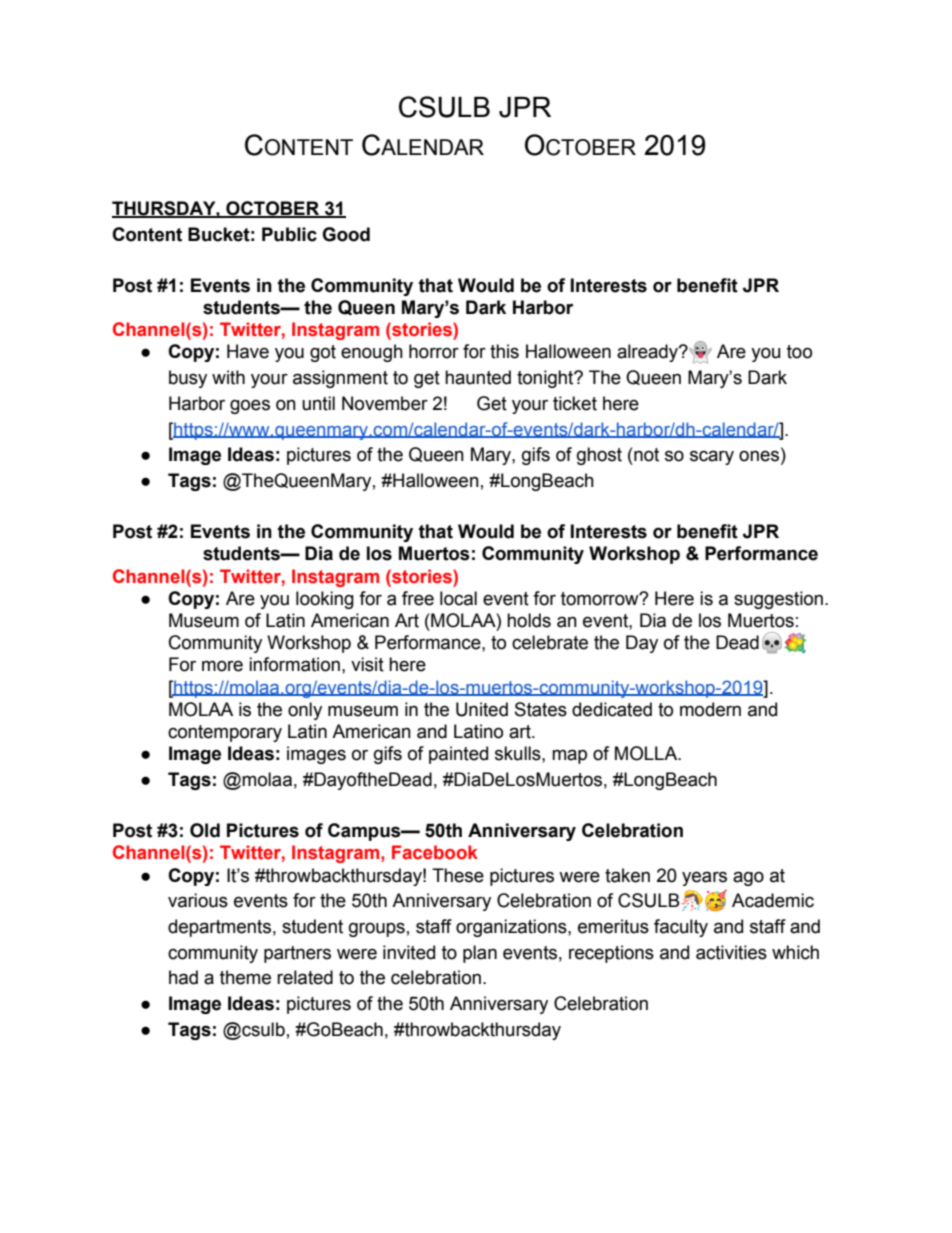  Describe the element at coordinates (250, 406) in the screenshot. I see `goes` at that location.
